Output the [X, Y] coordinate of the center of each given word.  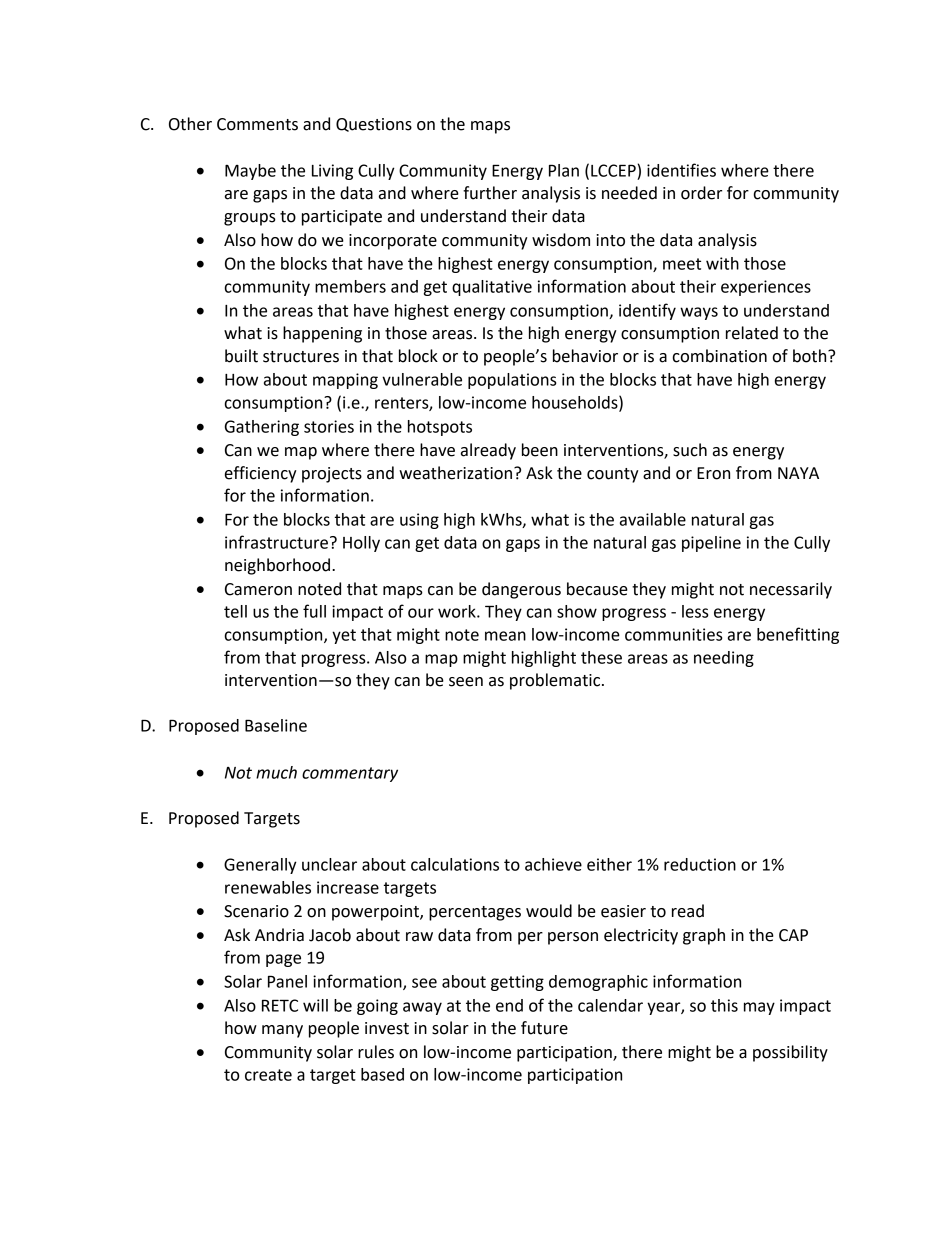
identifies [681, 170]
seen [466, 682]
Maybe [250, 172]
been [540, 450]
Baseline [276, 725]
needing [724, 659]
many [282, 1031]
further [490, 193]
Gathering [262, 428]
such [690, 450]
